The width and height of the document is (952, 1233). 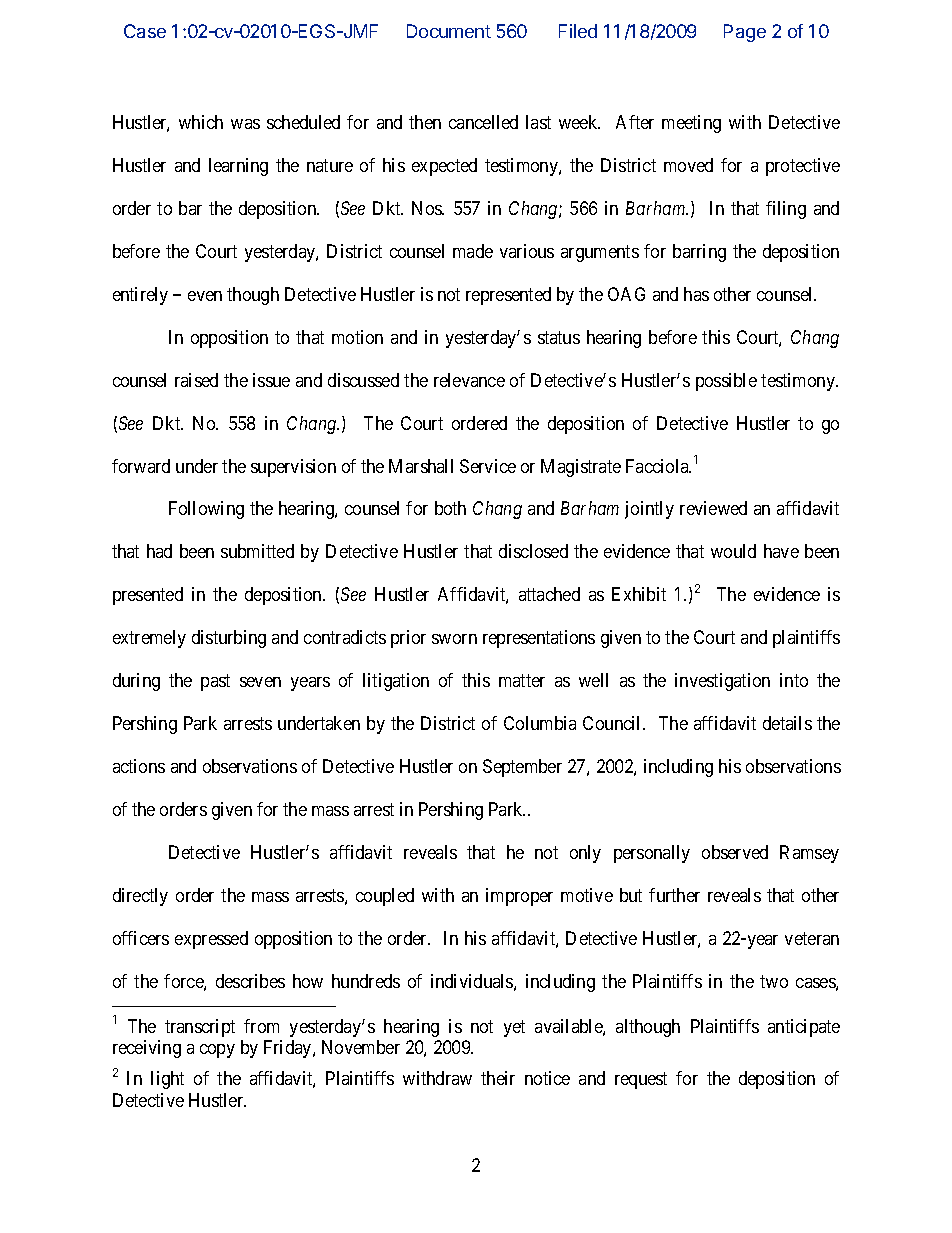 I want to click on would, so click(x=733, y=551).
